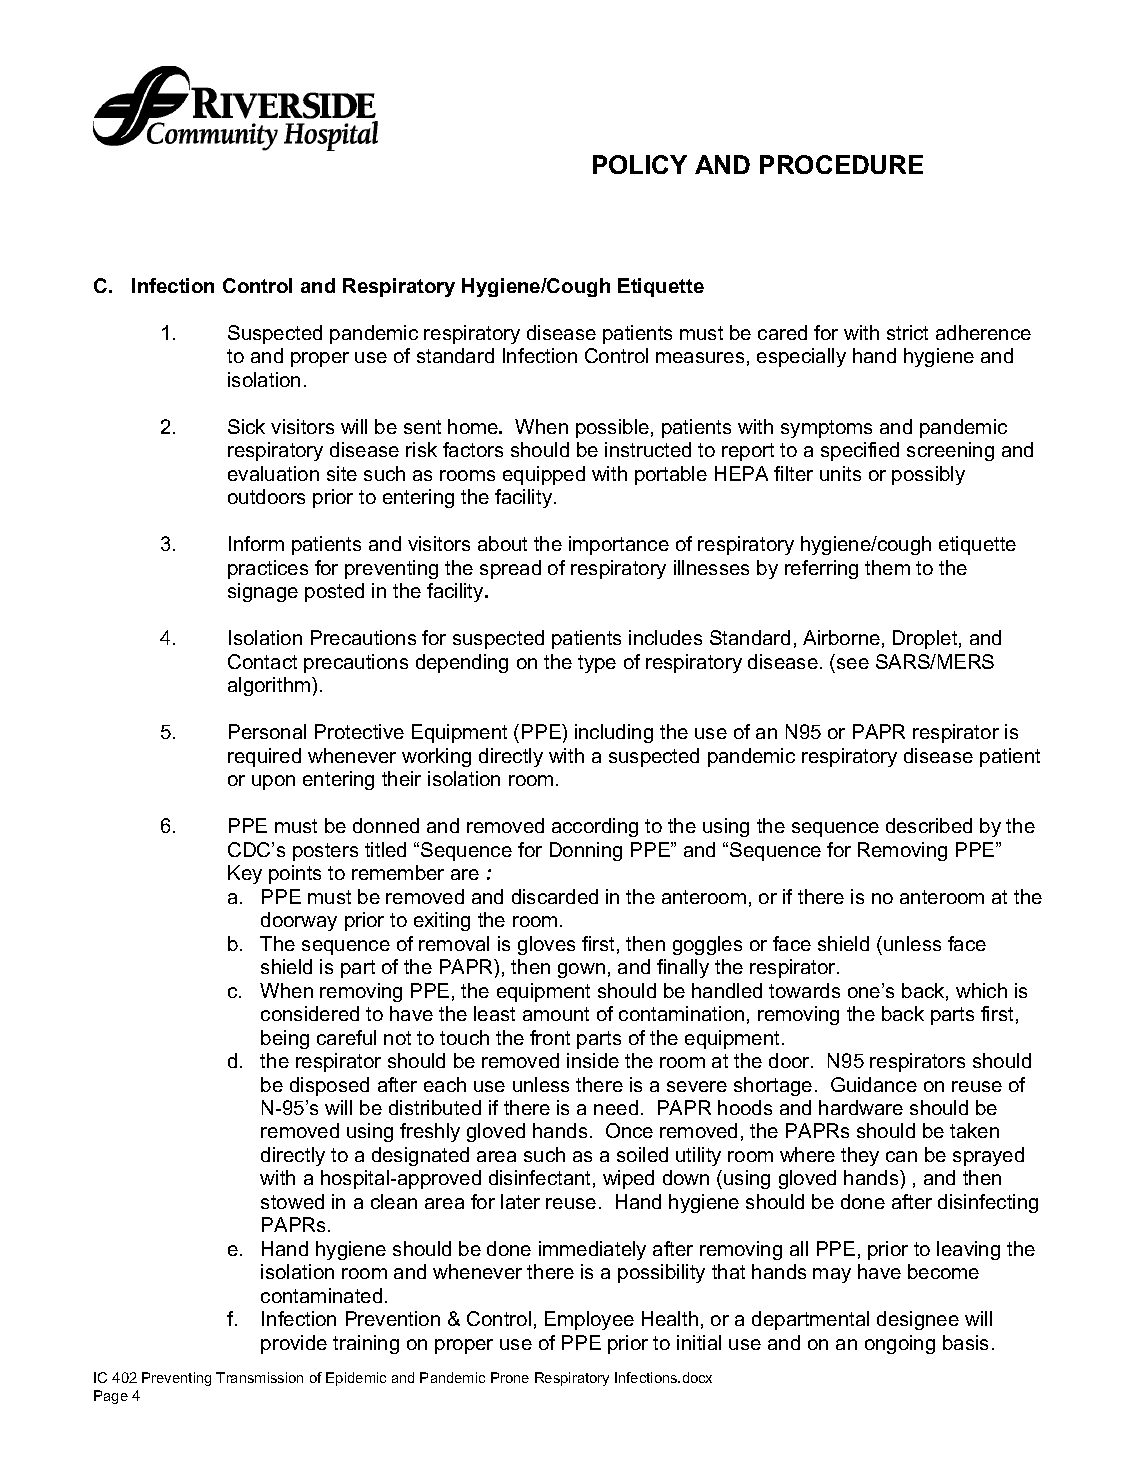 This page has height=1471, width=1137. Describe the element at coordinates (510, 1377) in the page. I see `Prone` at that location.
